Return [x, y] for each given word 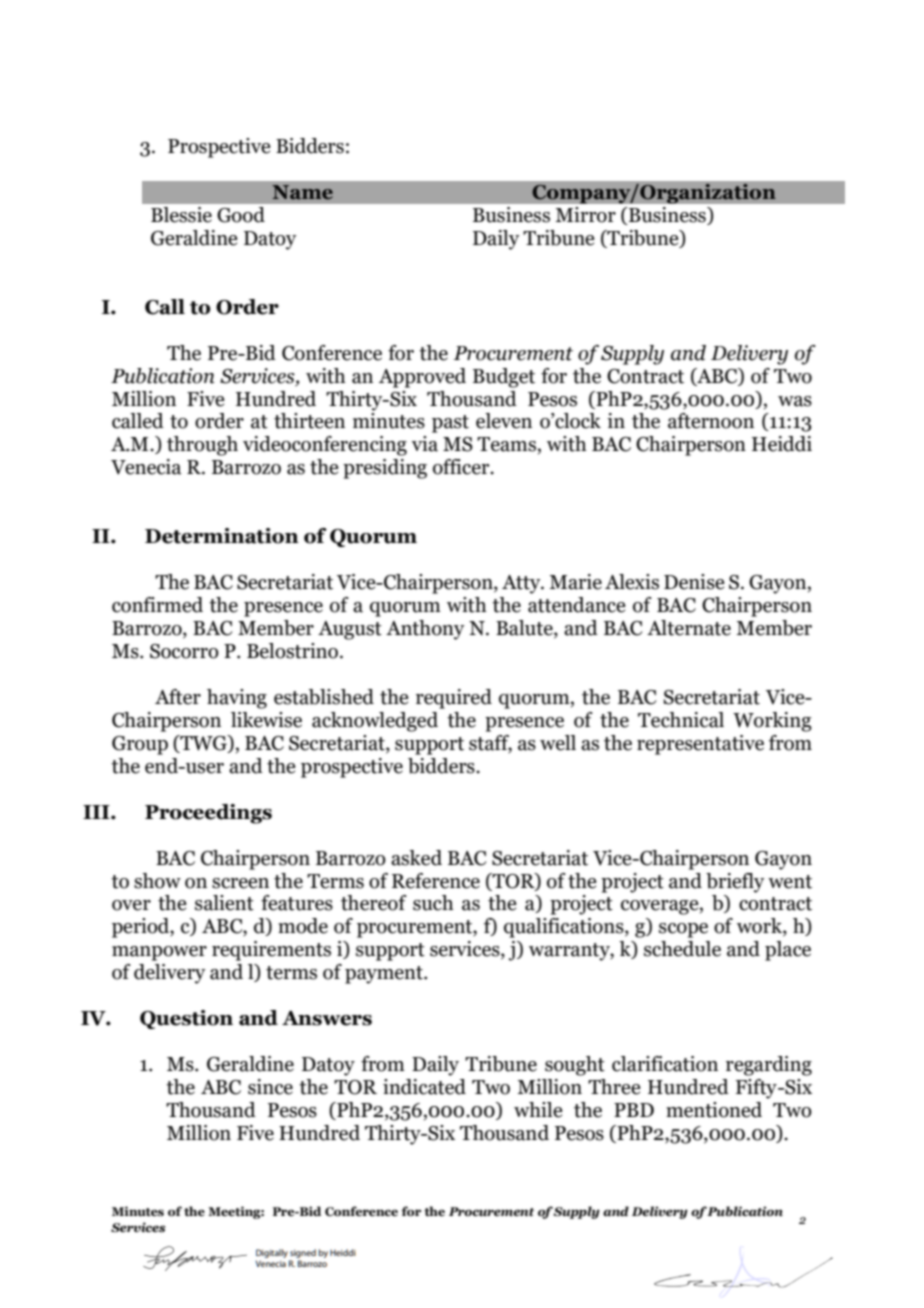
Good [241, 214]
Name [302, 192]
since [270, 1087]
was [795, 401]
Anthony [425, 630]
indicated [424, 1087]
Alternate [689, 628]
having [237, 699]
